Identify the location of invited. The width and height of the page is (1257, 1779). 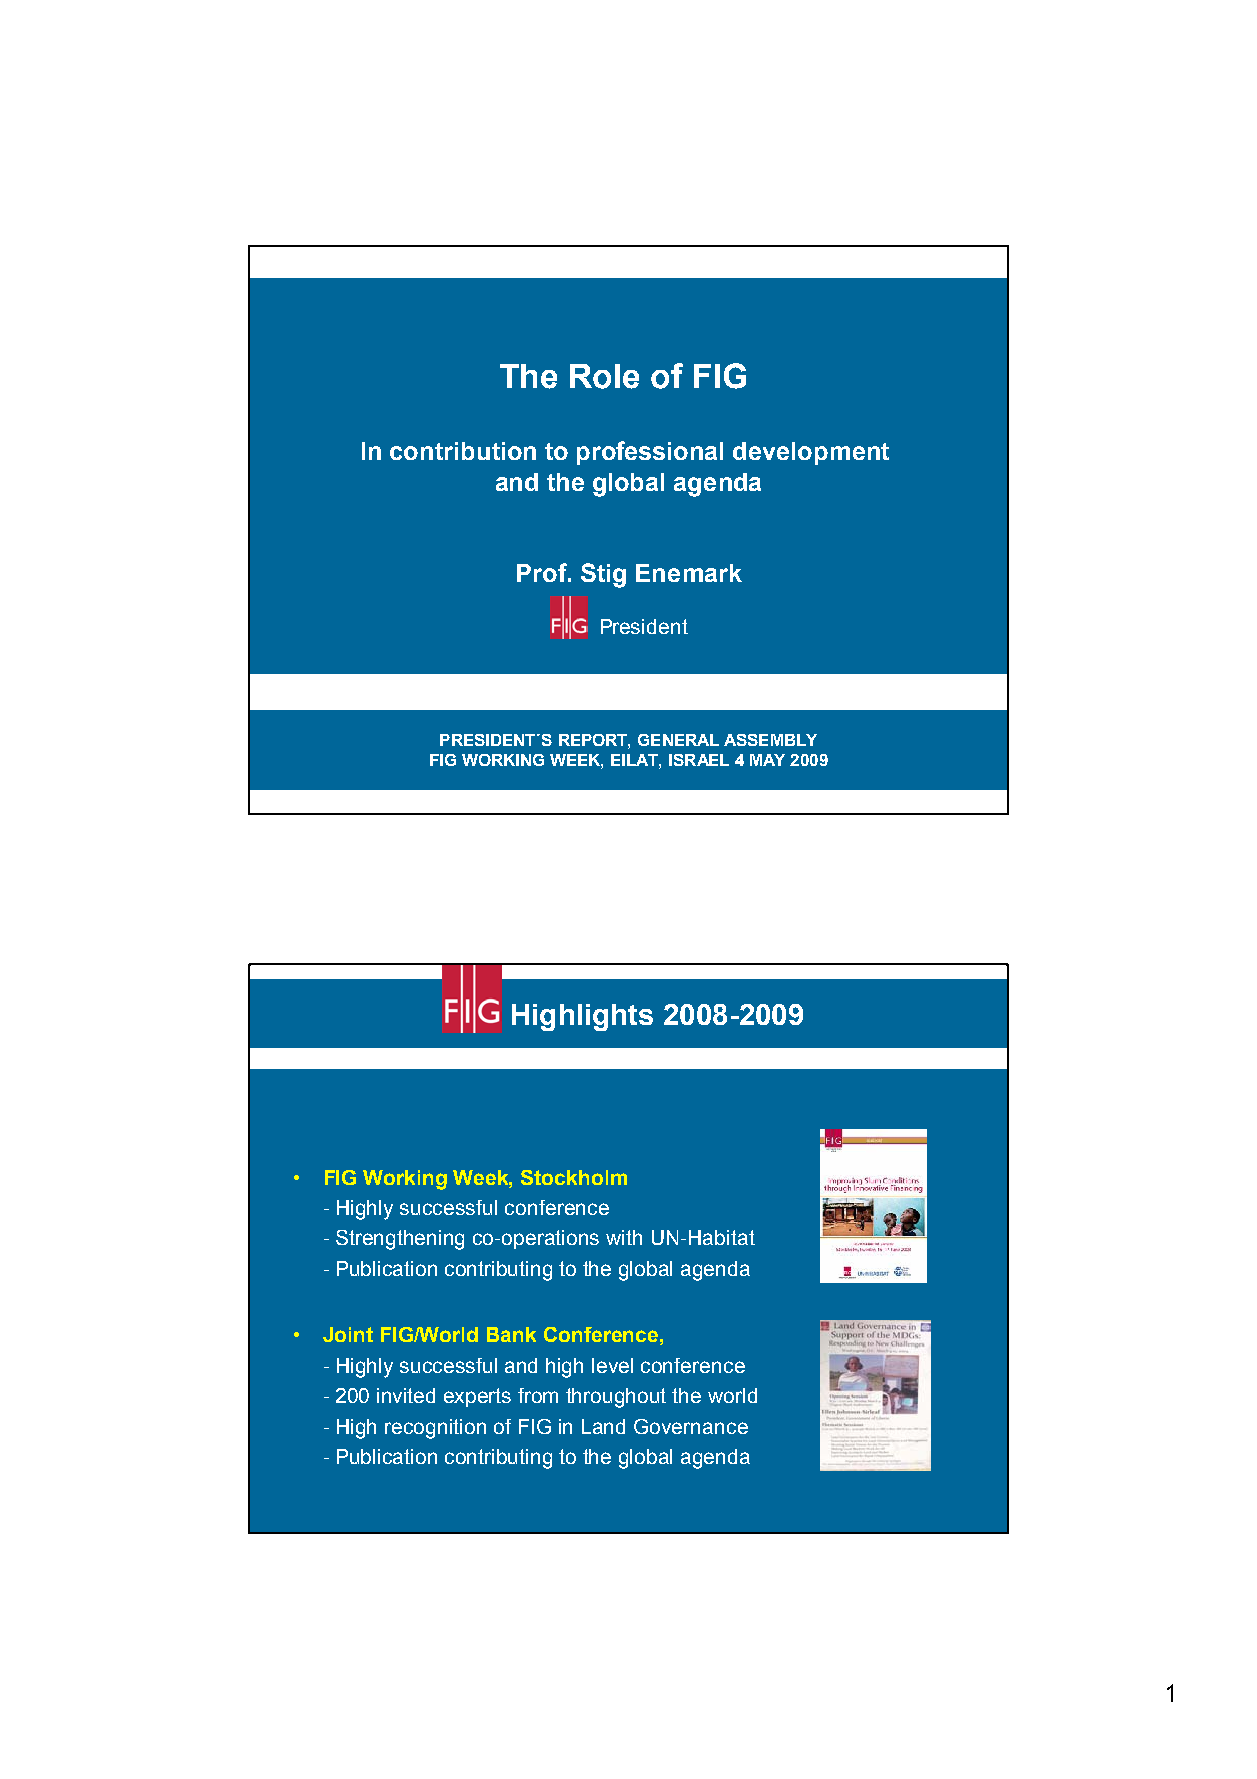
(406, 1395).
